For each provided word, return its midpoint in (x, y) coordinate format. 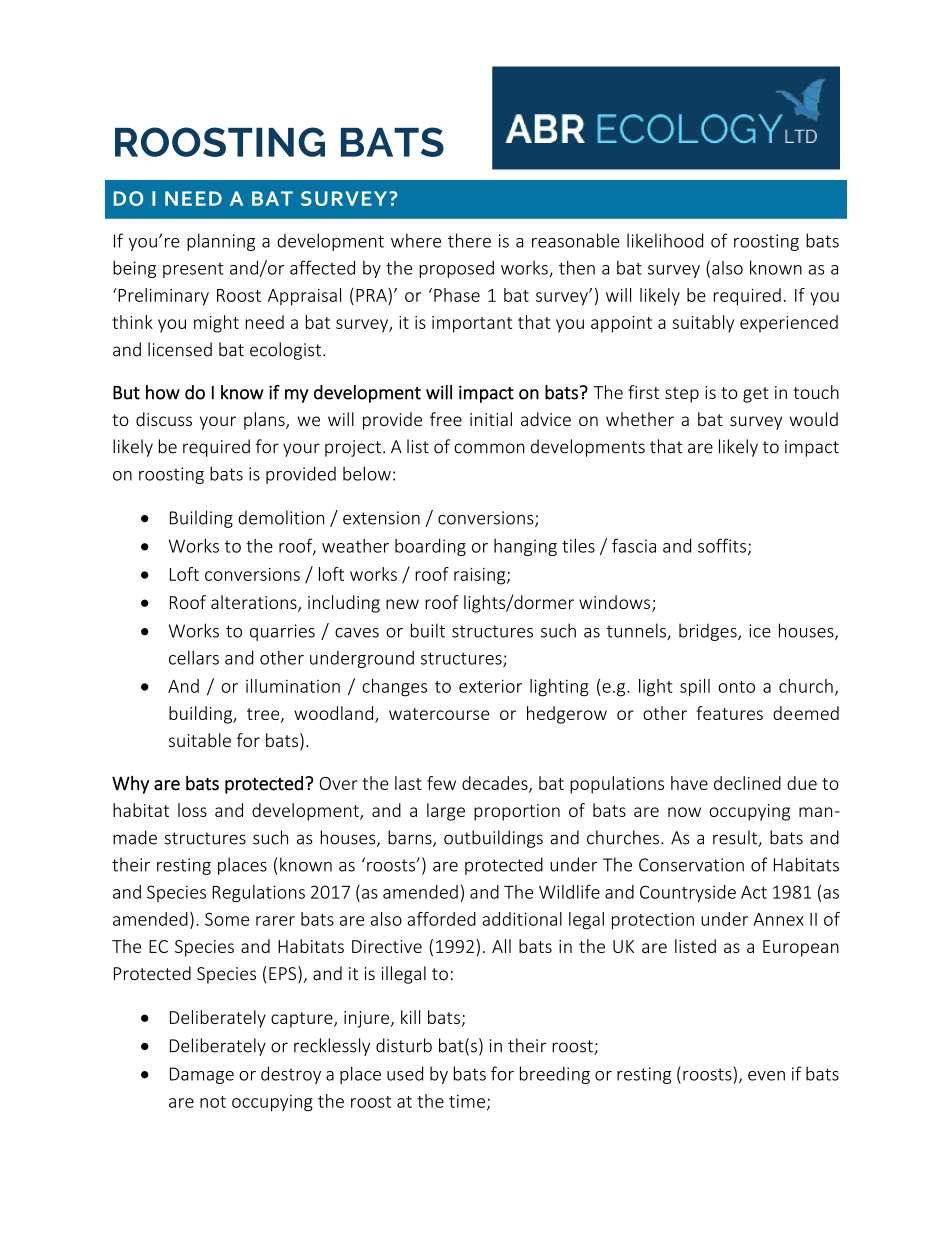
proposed (456, 269)
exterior (490, 686)
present (193, 270)
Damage (202, 1075)
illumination (293, 686)
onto (736, 687)
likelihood (665, 240)
